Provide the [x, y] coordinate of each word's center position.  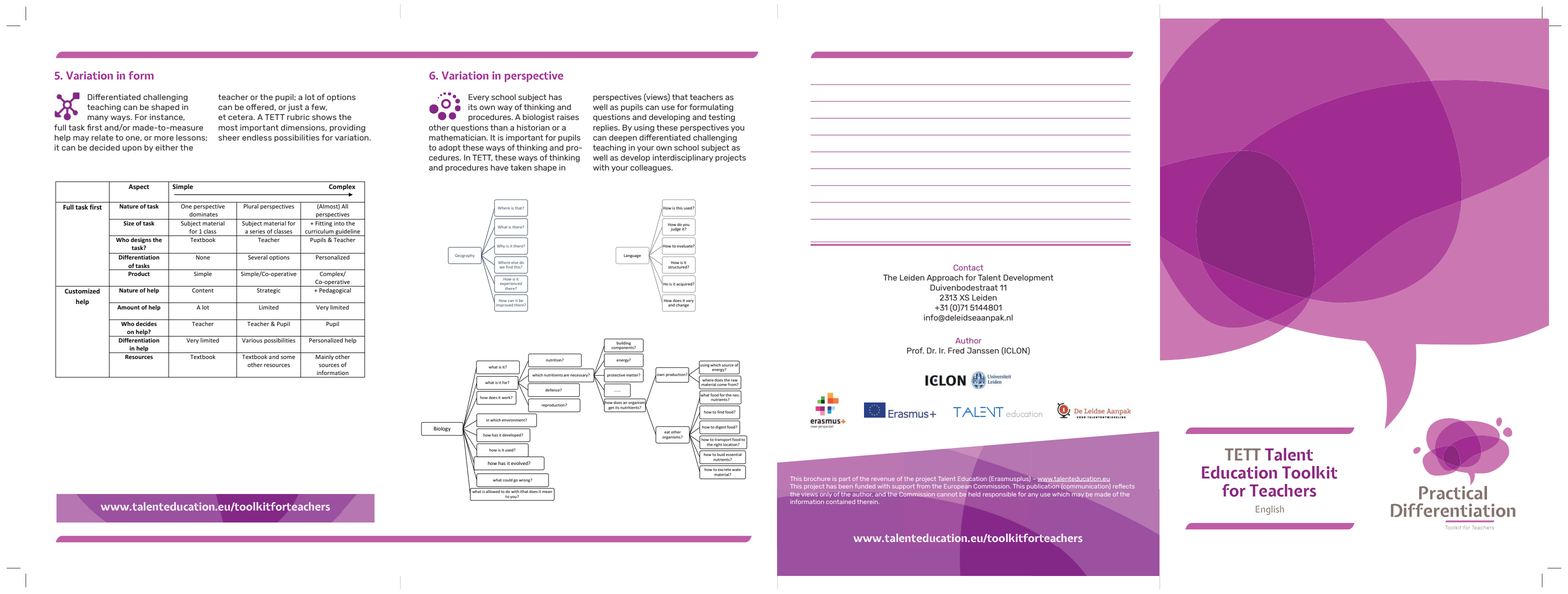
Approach [945, 278]
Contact [968, 267]
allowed [493, 490]
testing [722, 118]
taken [521, 168]
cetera [241, 117]
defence [553, 390]
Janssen [983, 350]
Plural [250, 205]
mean [547, 492]
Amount [128, 307]
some [288, 357]
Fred [956, 350]
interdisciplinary [683, 158]
